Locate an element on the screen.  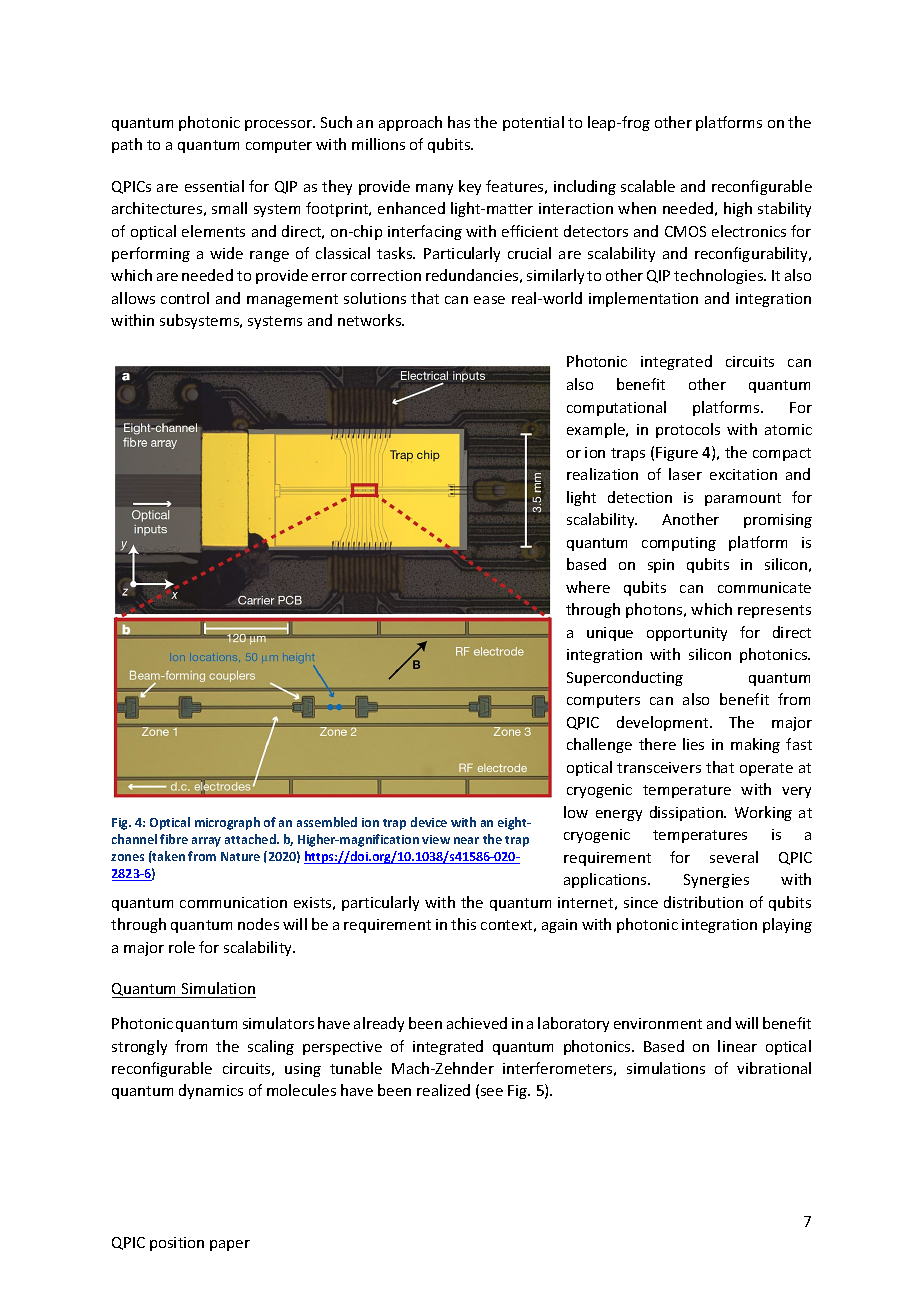
role is located at coordinates (182, 947).
